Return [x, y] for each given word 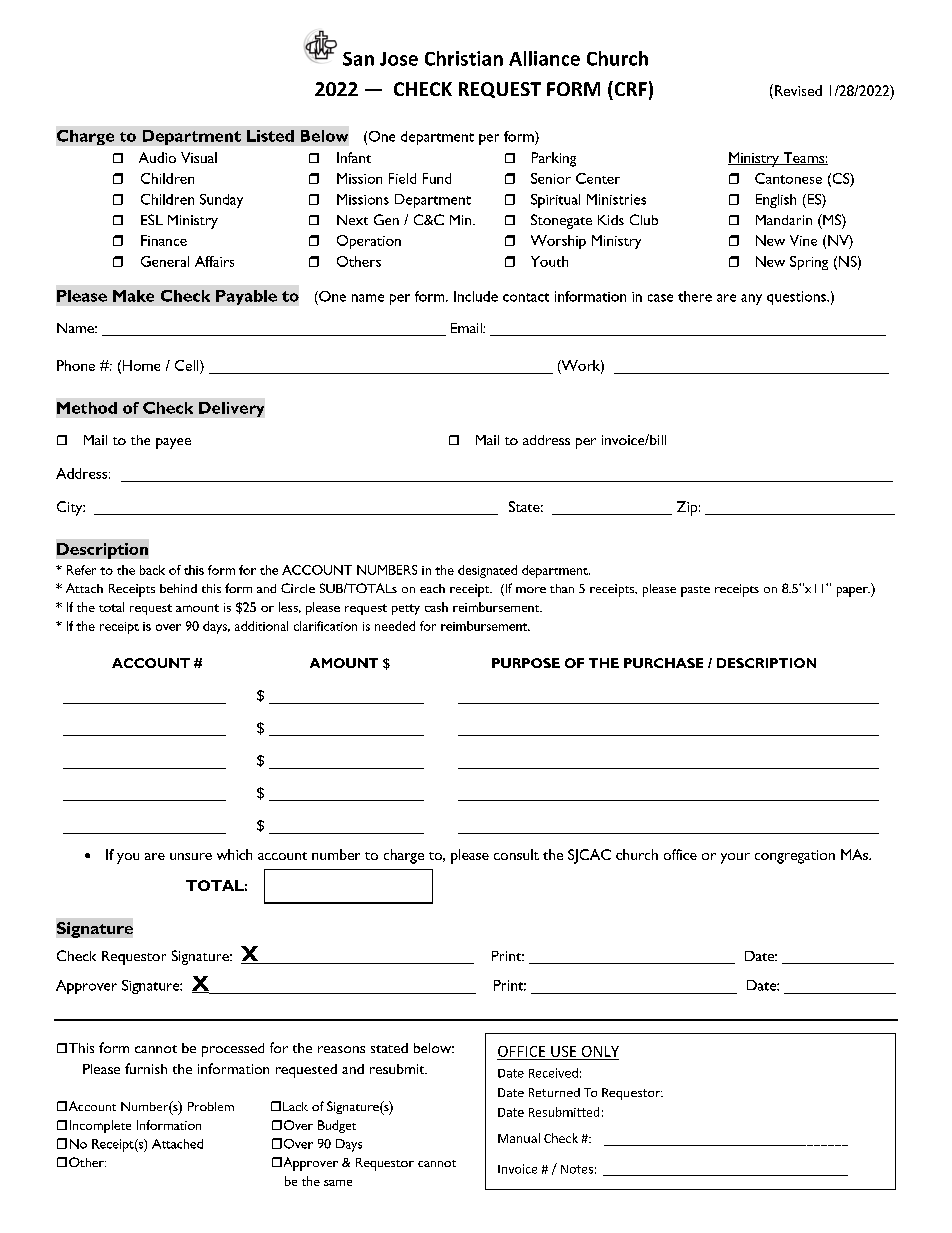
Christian [464, 58]
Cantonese [788, 178]
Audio [157, 157]
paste [695, 591]
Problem [211, 1106]
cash [436, 607]
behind [178, 588]
